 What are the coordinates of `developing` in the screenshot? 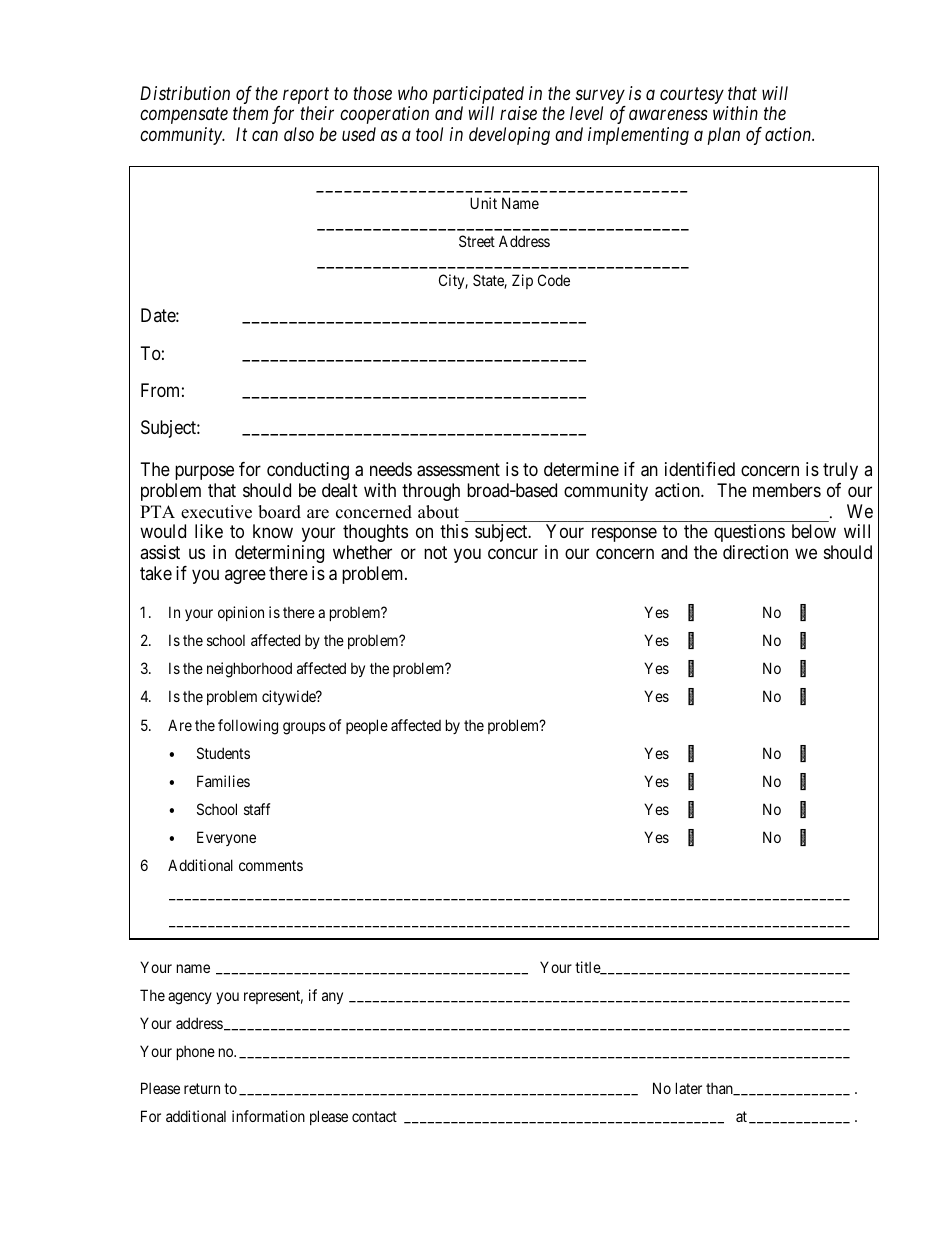 It's located at (509, 136).
